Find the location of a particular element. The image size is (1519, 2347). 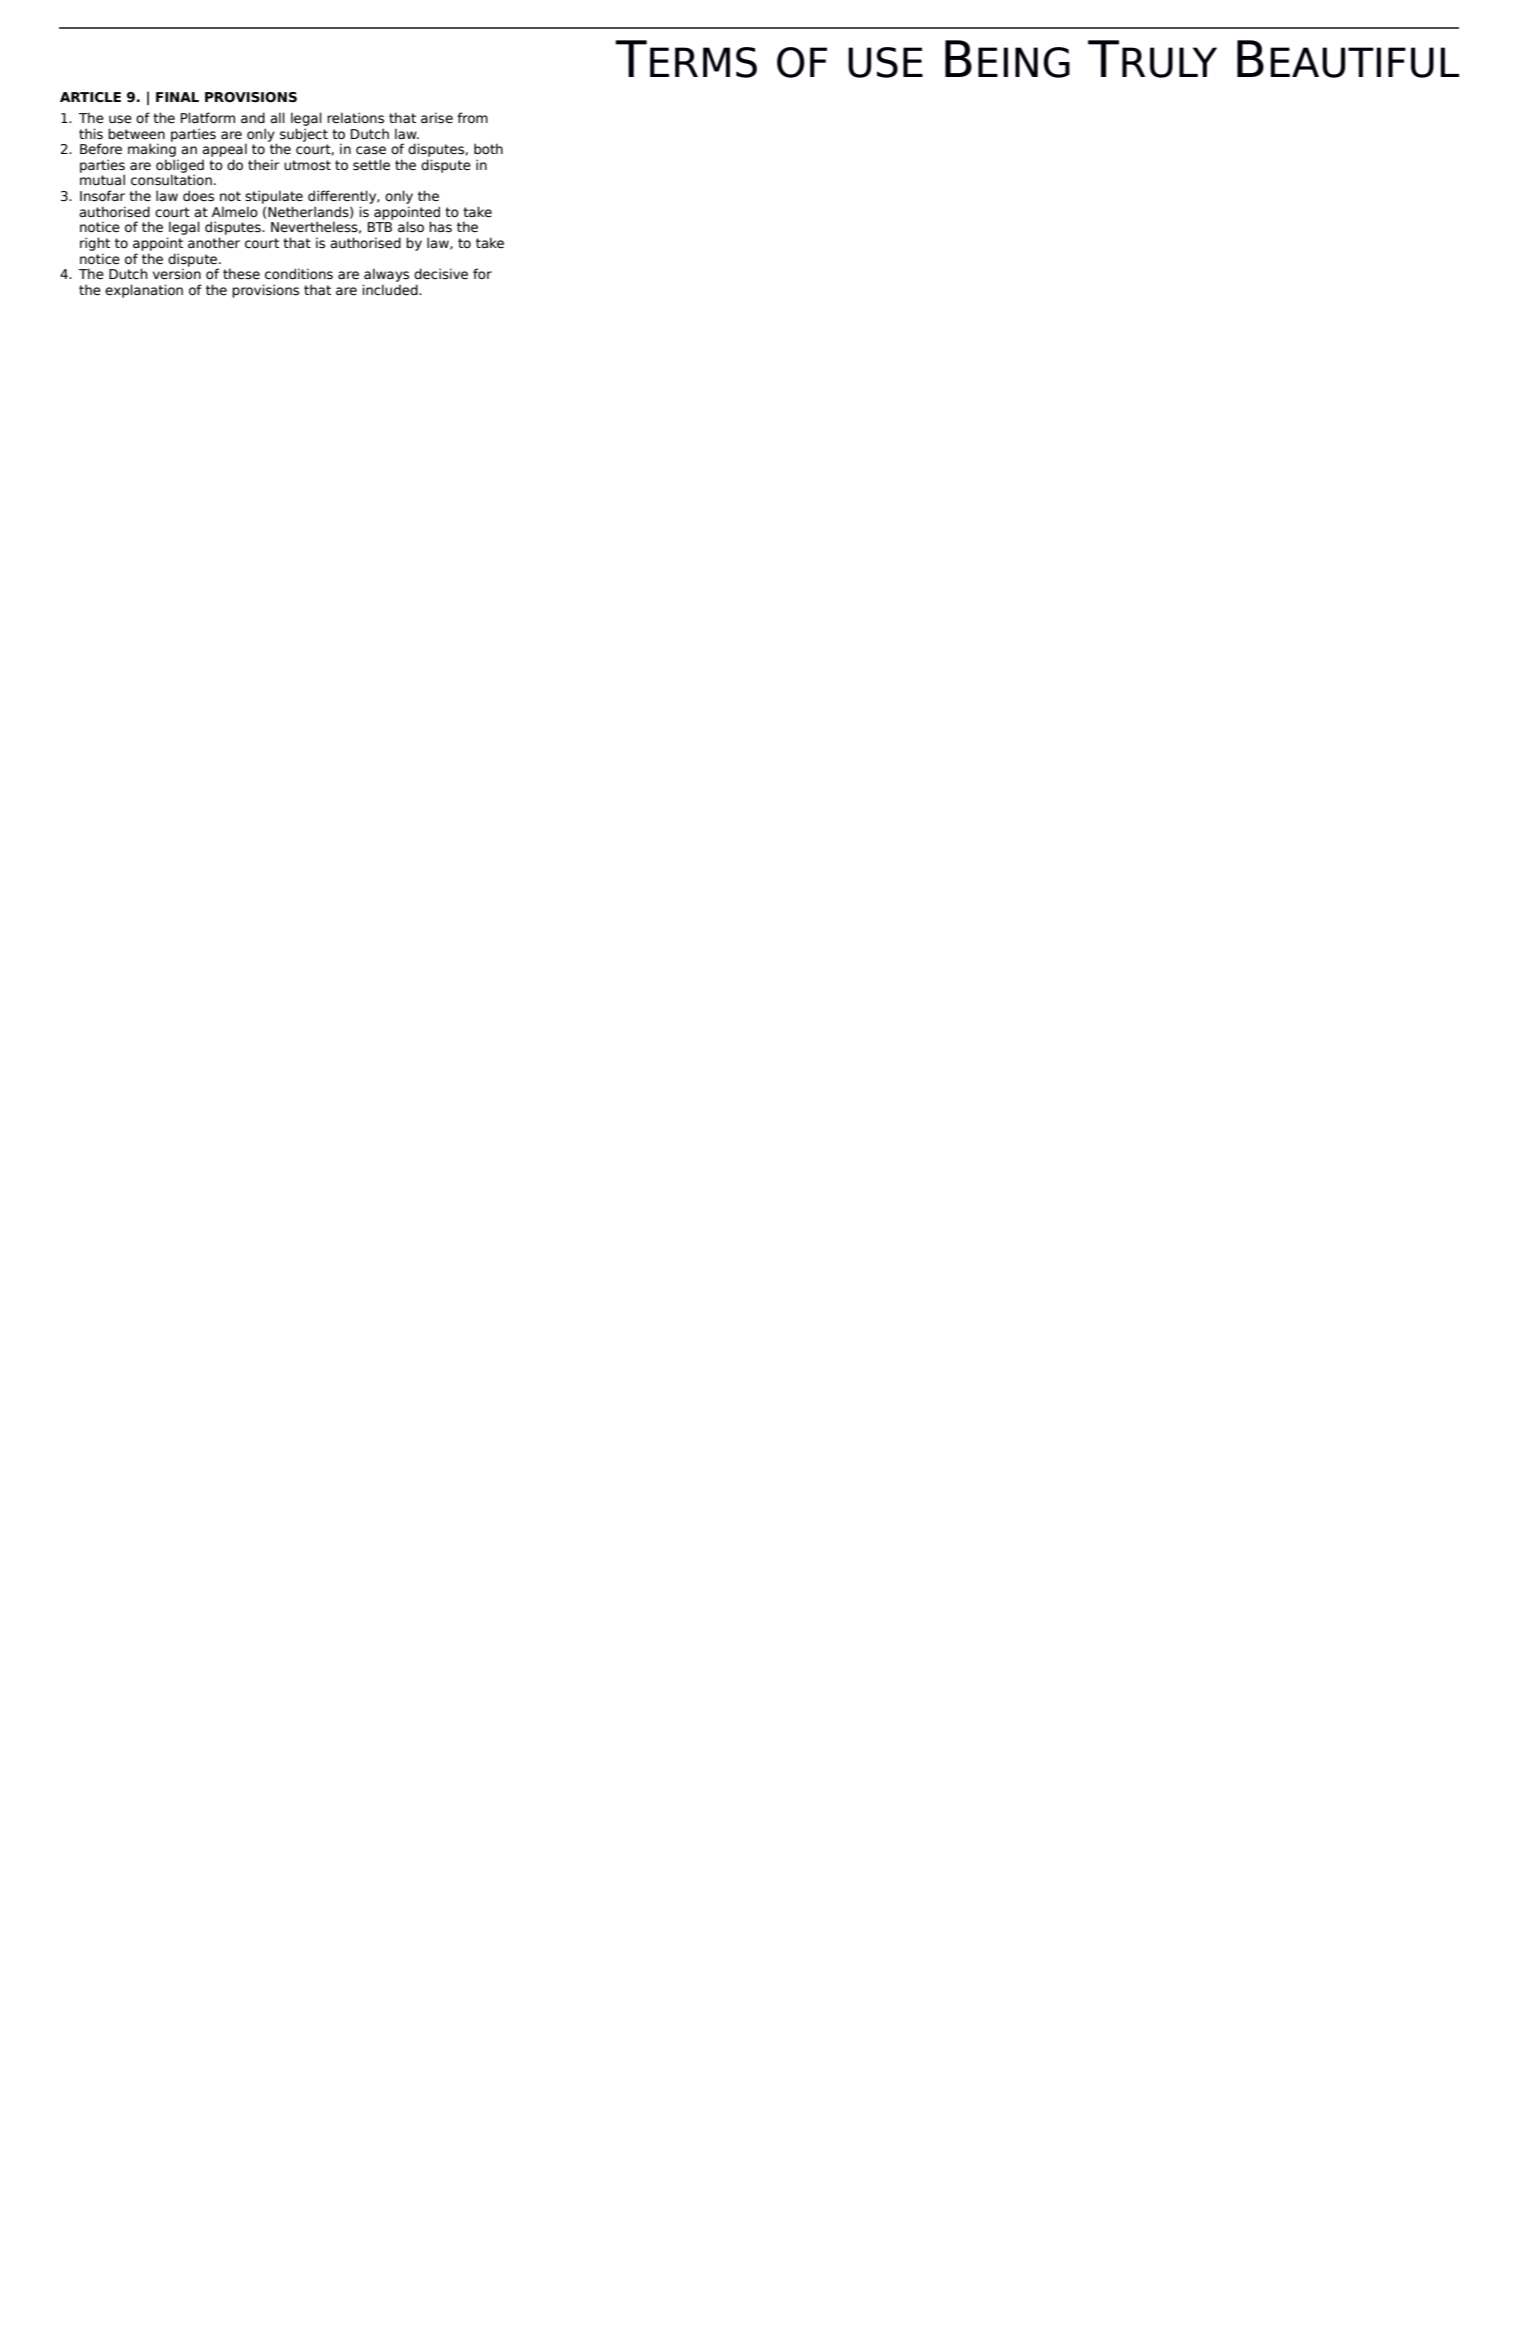

stipulate is located at coordinates (274, 197).
